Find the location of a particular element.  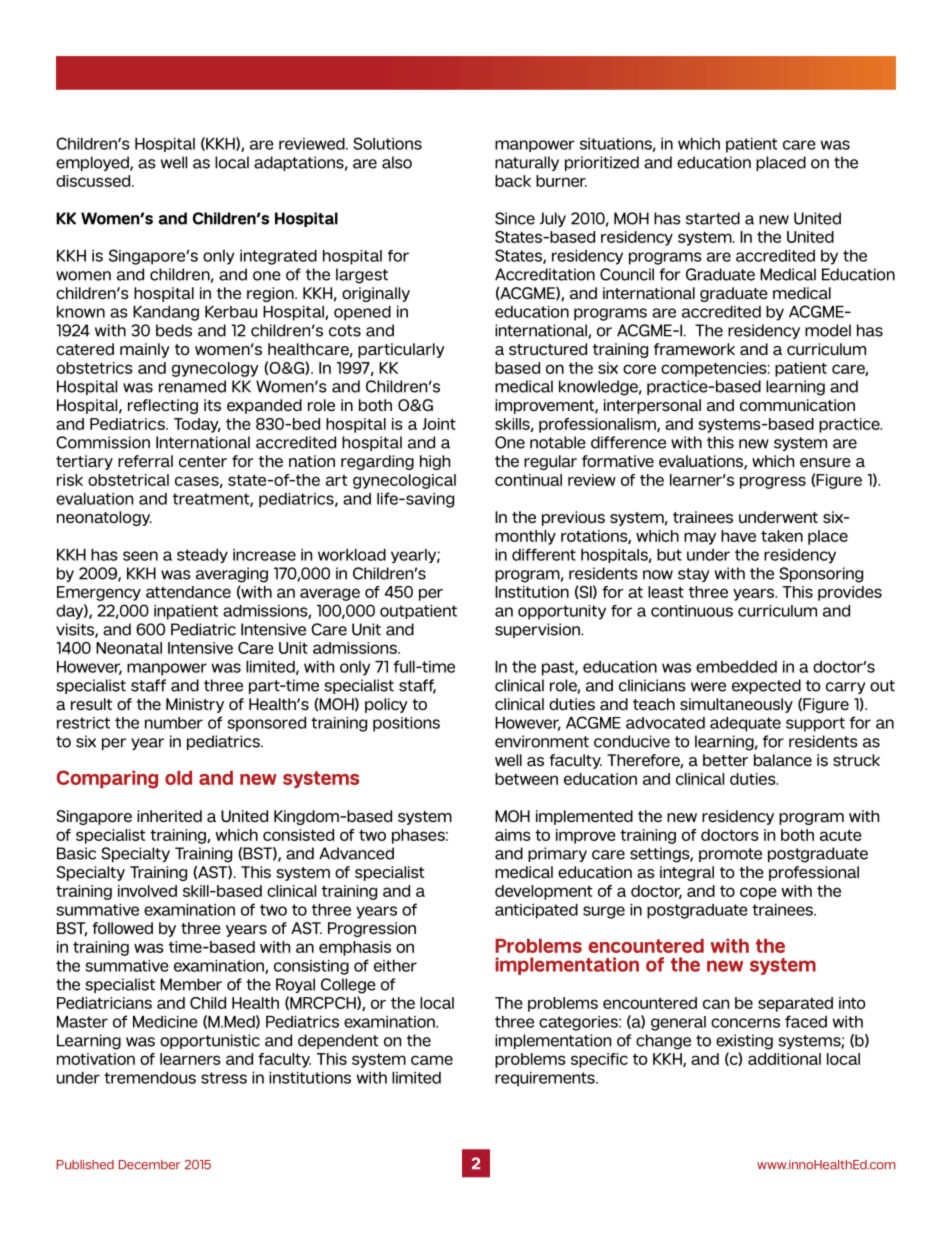

Neonatal is located at coordinates (129, 648).
